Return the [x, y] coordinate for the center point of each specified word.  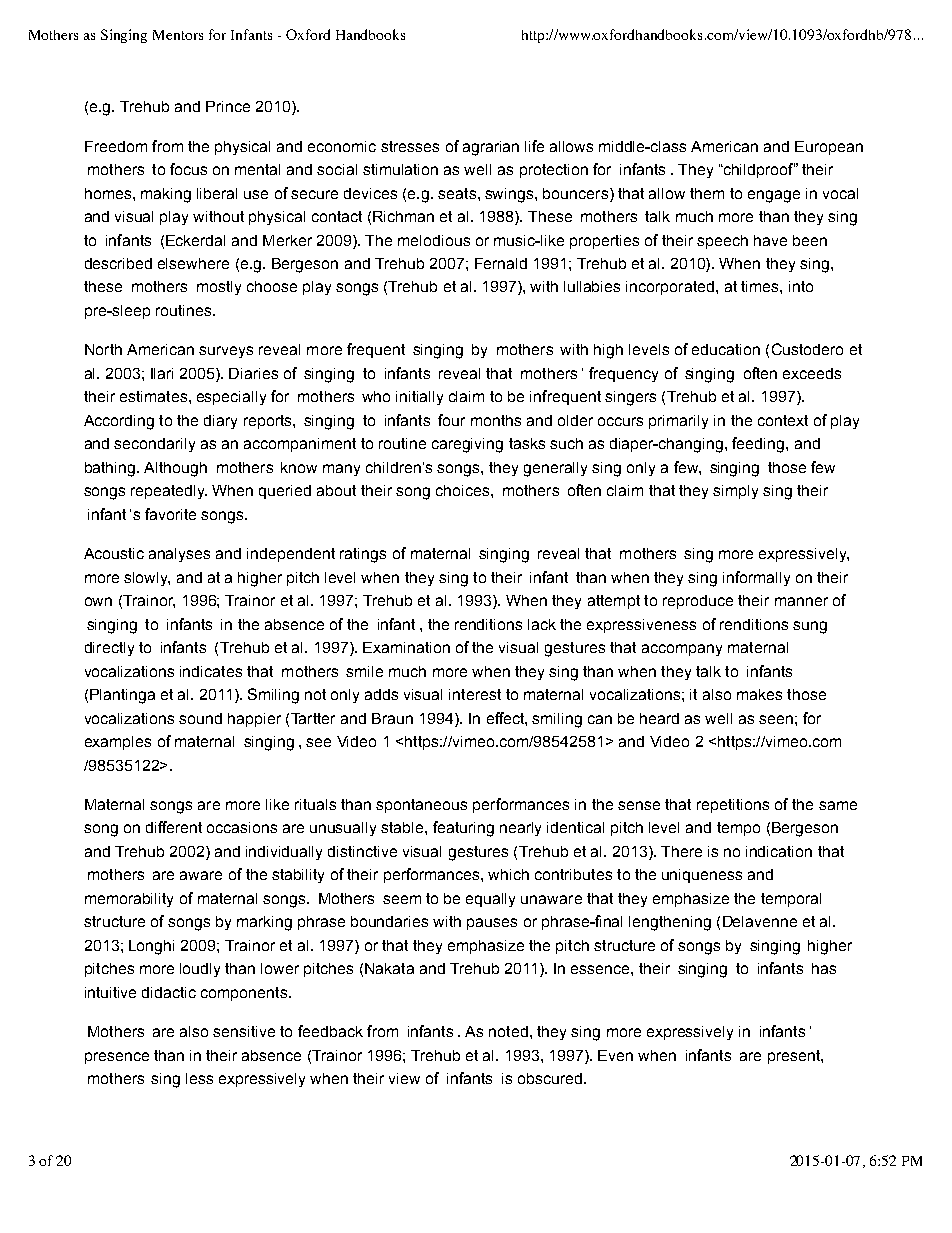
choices [464, 490]
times [761, 286]
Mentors [178, 35]
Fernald [501, 263]
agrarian [491, 148]
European [829, 148]
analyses [179, 555]
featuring [463, 829]
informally [756, 578]
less [199, 1078]
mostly [219, 288]
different [174, 827]
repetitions [733, 806]
